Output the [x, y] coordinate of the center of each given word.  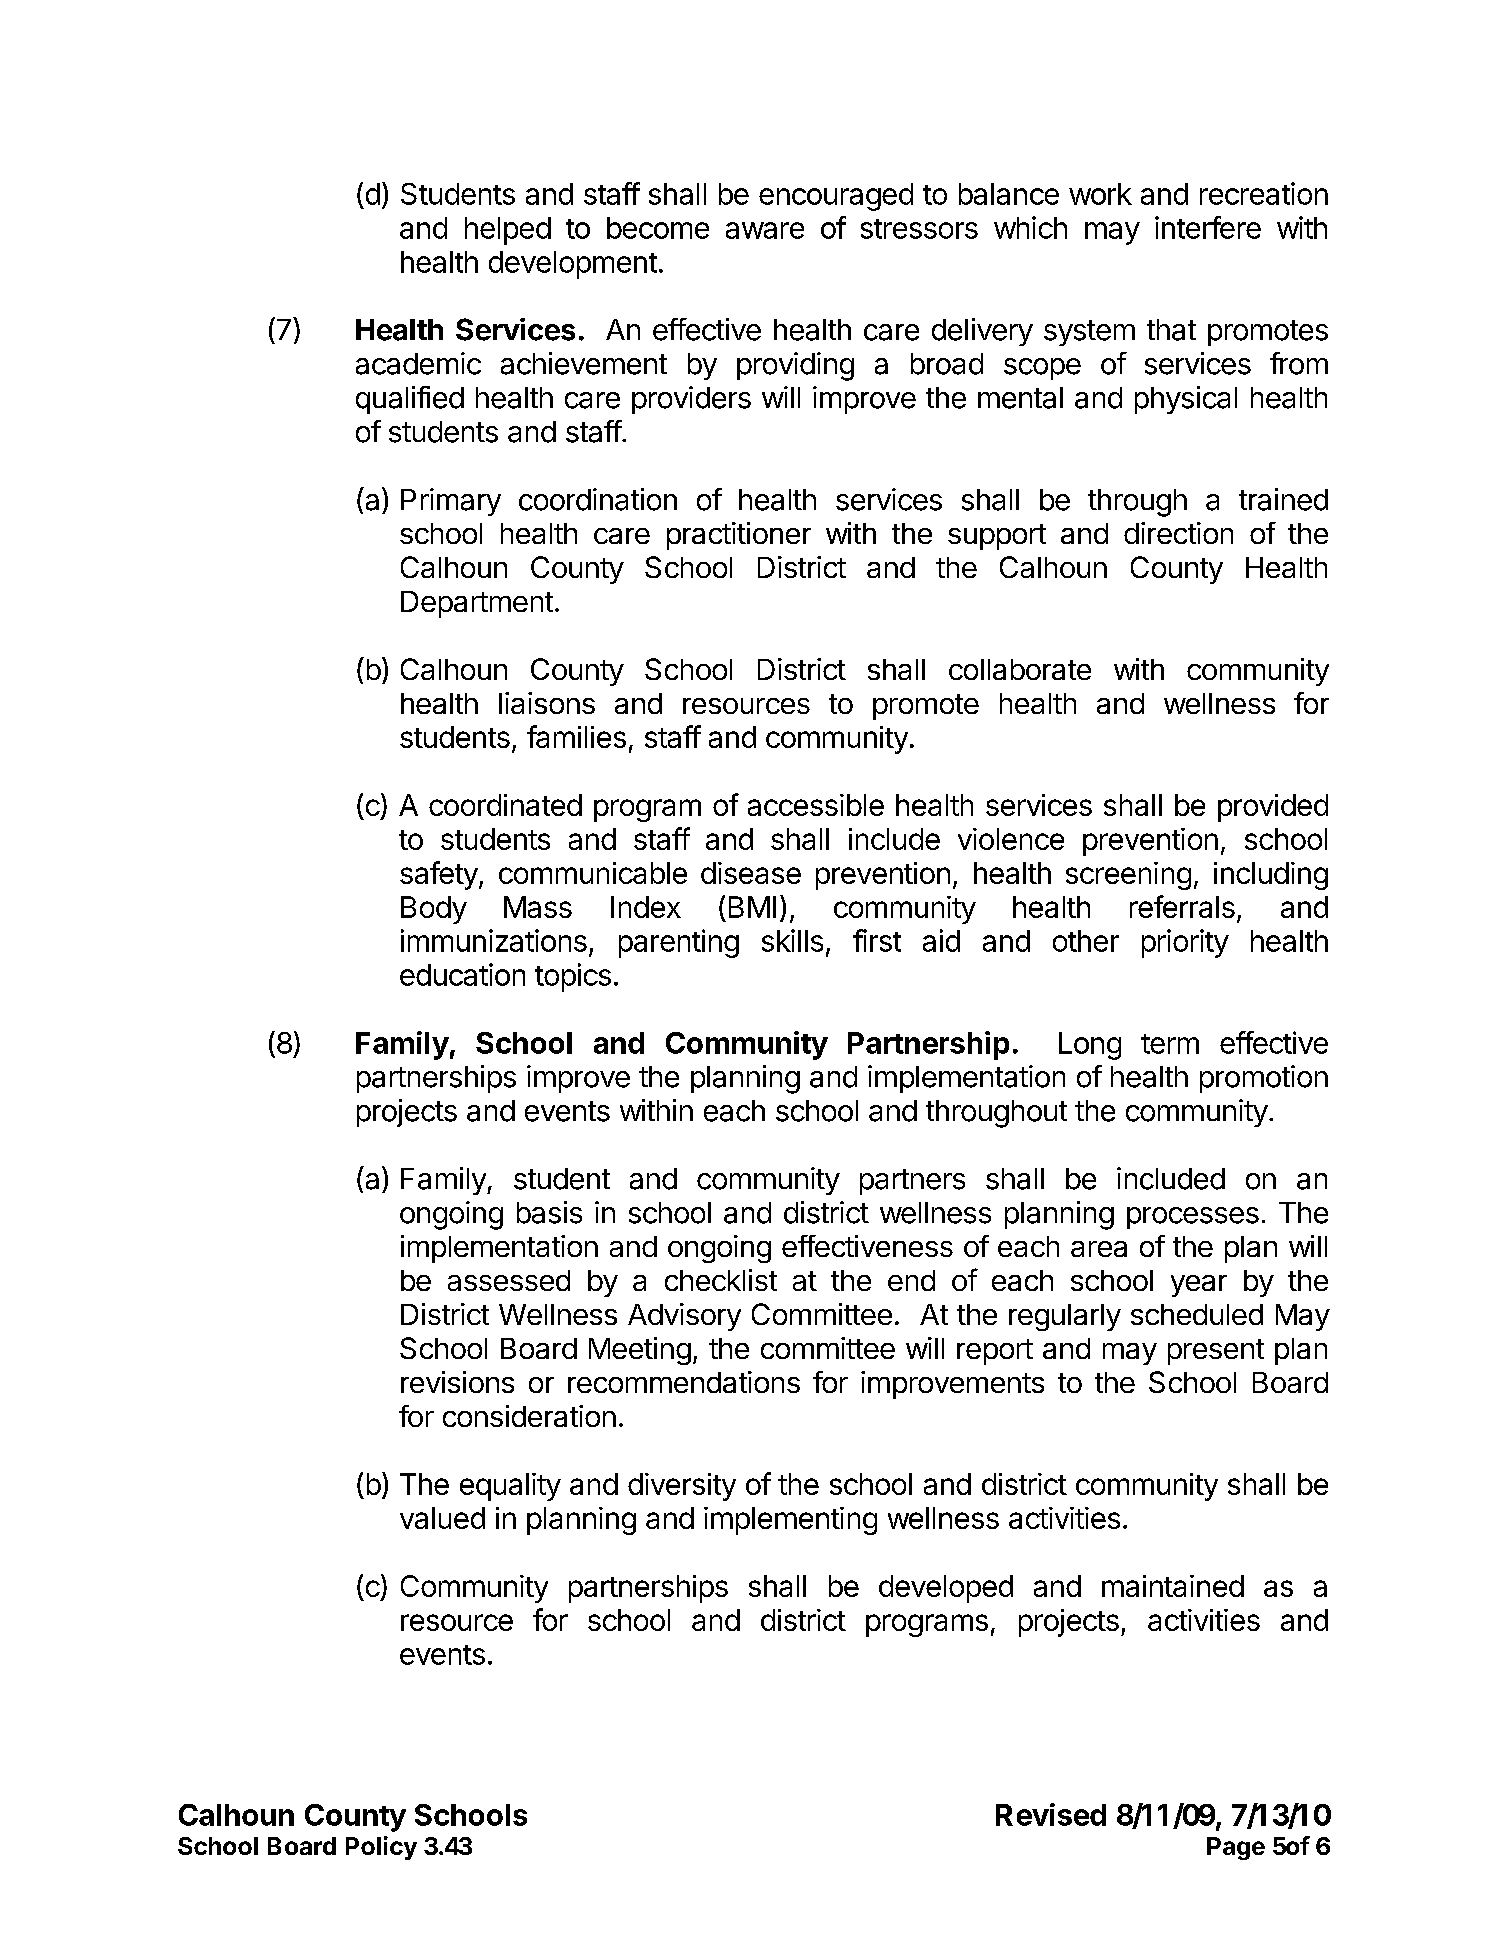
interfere [1208, 227]
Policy [381, 1848]
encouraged [836, 197]
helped [508, 231]
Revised [1051, 1814]
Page [1236, 1848]
